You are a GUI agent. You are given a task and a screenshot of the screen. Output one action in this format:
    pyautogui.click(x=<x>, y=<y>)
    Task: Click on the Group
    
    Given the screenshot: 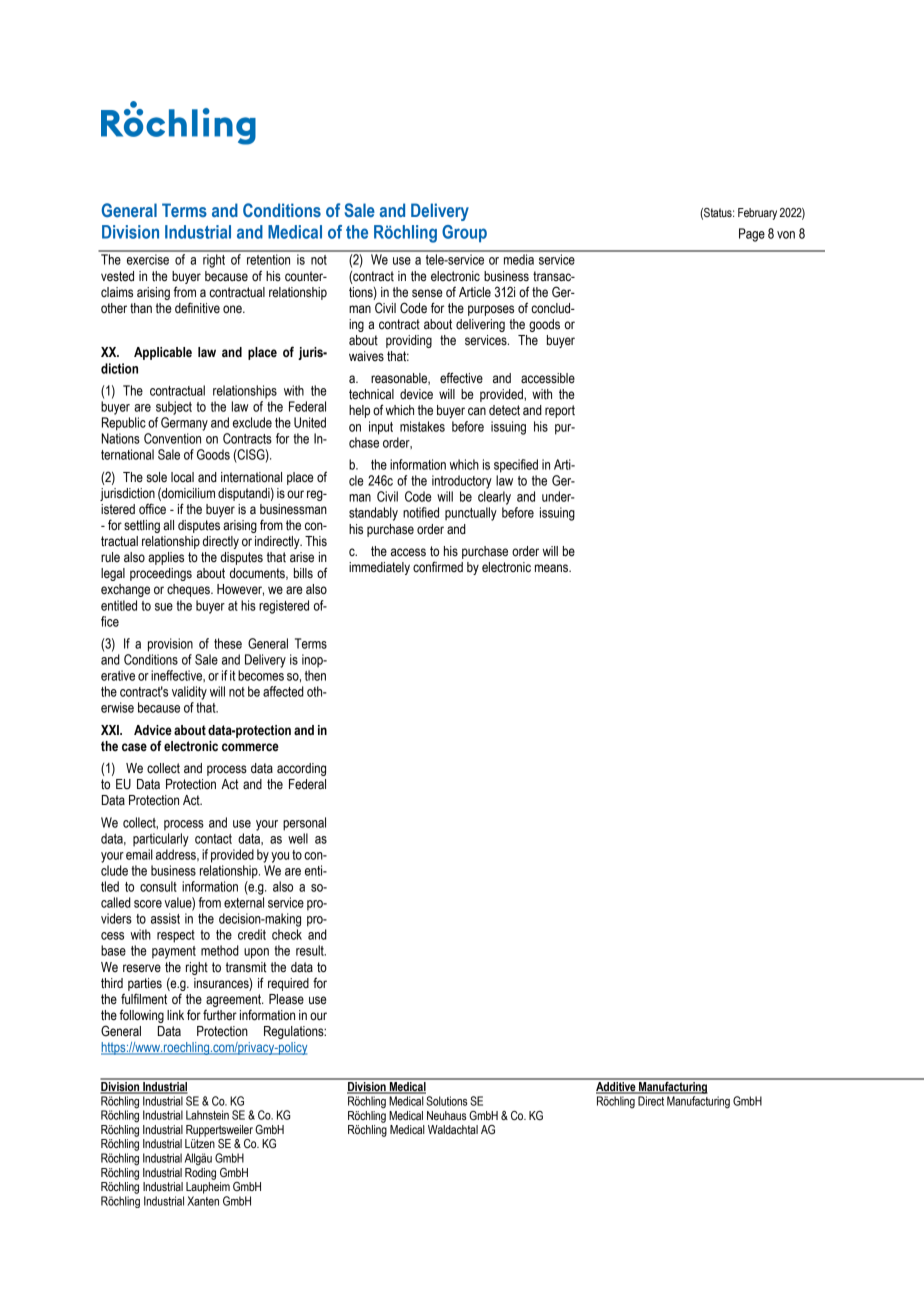 What is the action you would take?
    pyautogui.click(x=464, y=234)
